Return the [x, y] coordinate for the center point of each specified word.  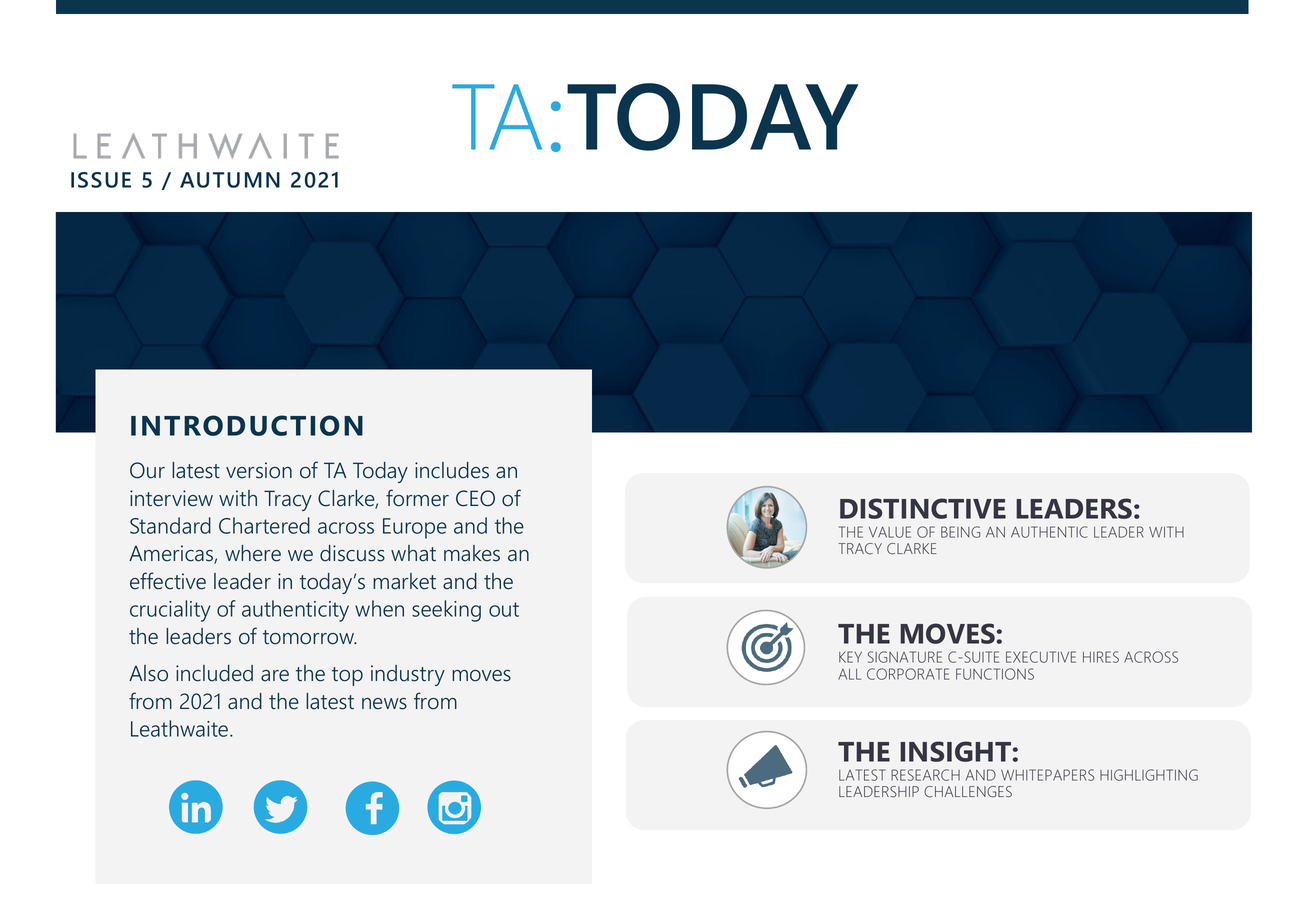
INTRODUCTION [247, 425]
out [504, 609]
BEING [960, 532]
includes [452, 470]
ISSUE [101, 180]
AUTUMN [230, 180]
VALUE [890, 532]
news [384, 704]
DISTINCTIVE [923, 508]
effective [168, 581]
